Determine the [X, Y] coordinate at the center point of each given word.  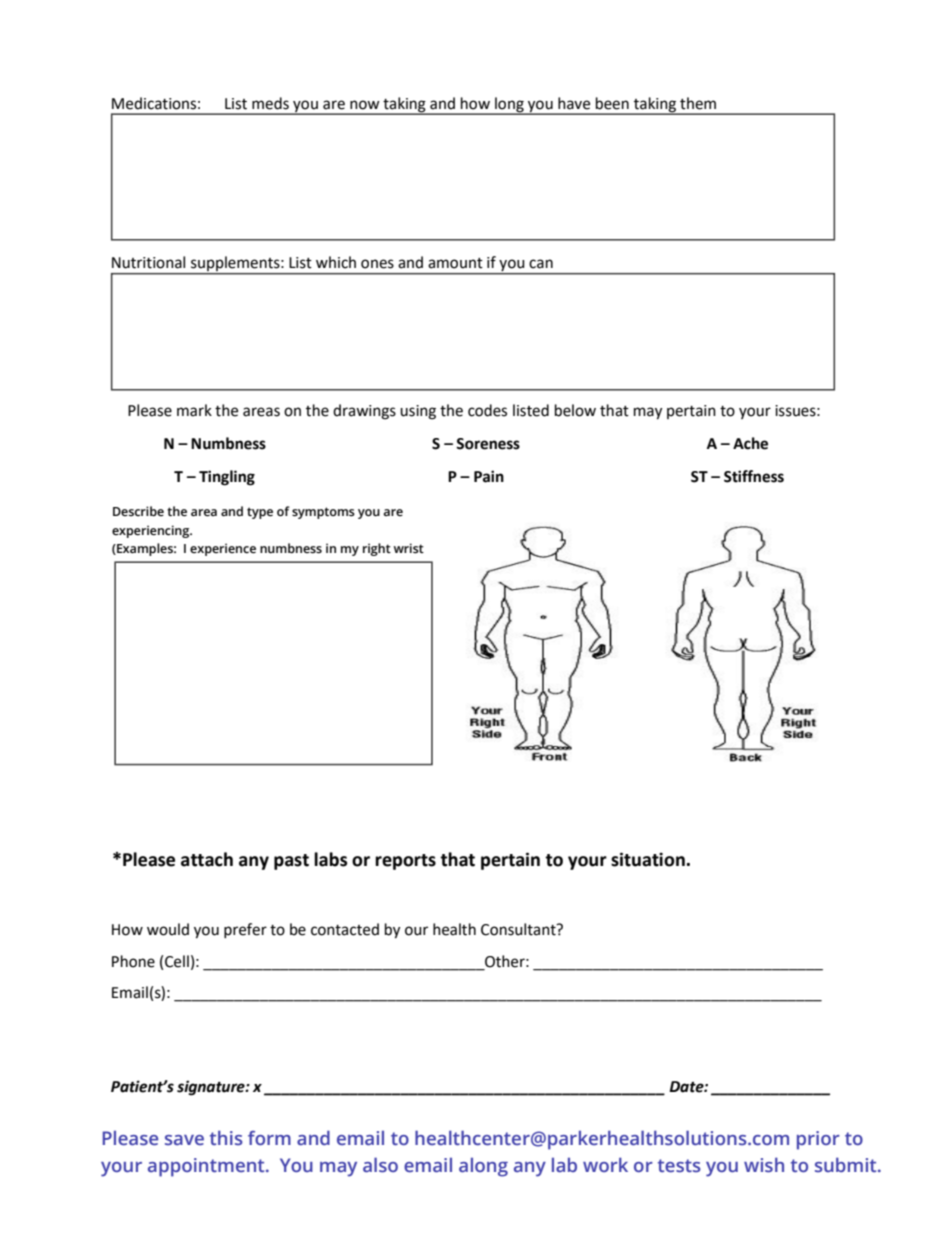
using [418, 412]
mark [194, 410]
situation [649, 859]
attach [207, 859]
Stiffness [754, 476]
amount [455, 263]
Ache [750, 443]
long [509, 105]
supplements [236, 263]
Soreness [488, 444]
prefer [245, 930]
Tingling [227, 478]
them [698, 103]
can [541, 264]
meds [270, 103]
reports [405, 862]
